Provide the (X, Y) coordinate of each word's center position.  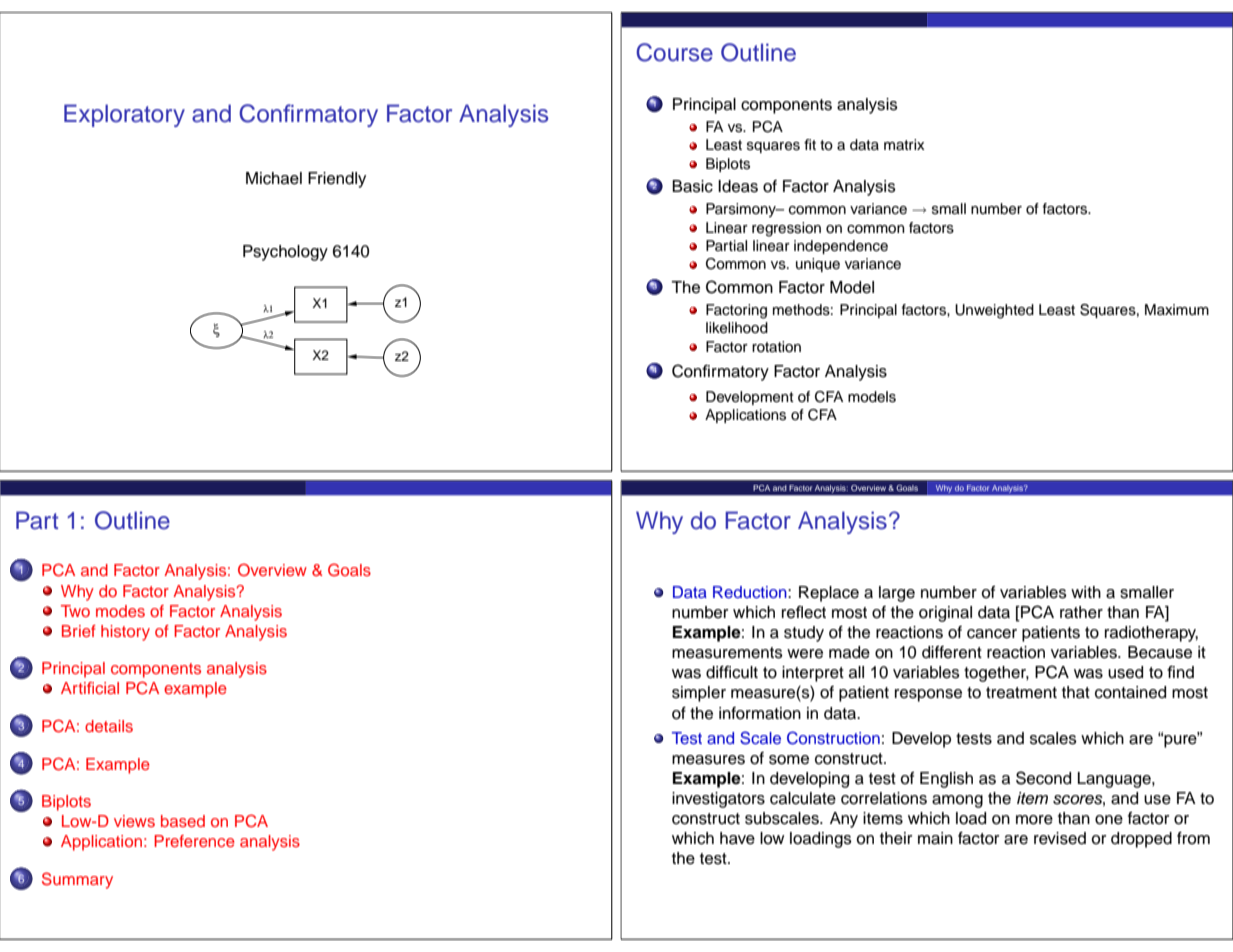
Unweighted (994, 311)
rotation (776, 346)
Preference (194, 841)
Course (674, 52)
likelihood (737, 328)
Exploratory (124, 115)
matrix (904, 144)
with (1086, 592)
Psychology (285, 253)
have (737, 838)
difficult (732, 672)
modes (120, 611)
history (125, 633)
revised (1060, 838)
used (1125, 672)
